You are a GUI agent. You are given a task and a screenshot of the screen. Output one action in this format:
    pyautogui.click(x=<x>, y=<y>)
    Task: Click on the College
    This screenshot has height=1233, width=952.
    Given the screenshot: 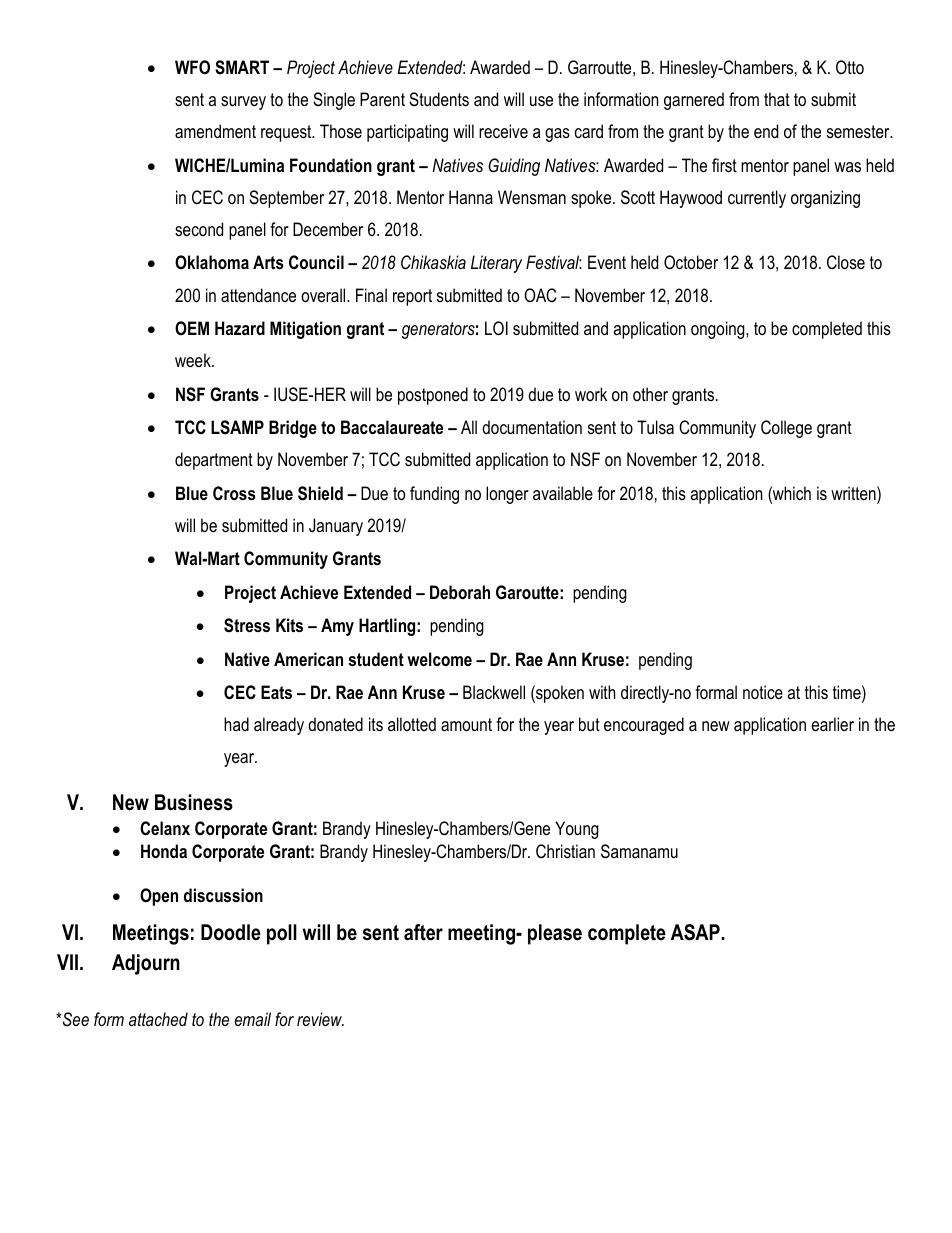 What is the action you would take?
    pyautogui.click(x=786, y=429)
